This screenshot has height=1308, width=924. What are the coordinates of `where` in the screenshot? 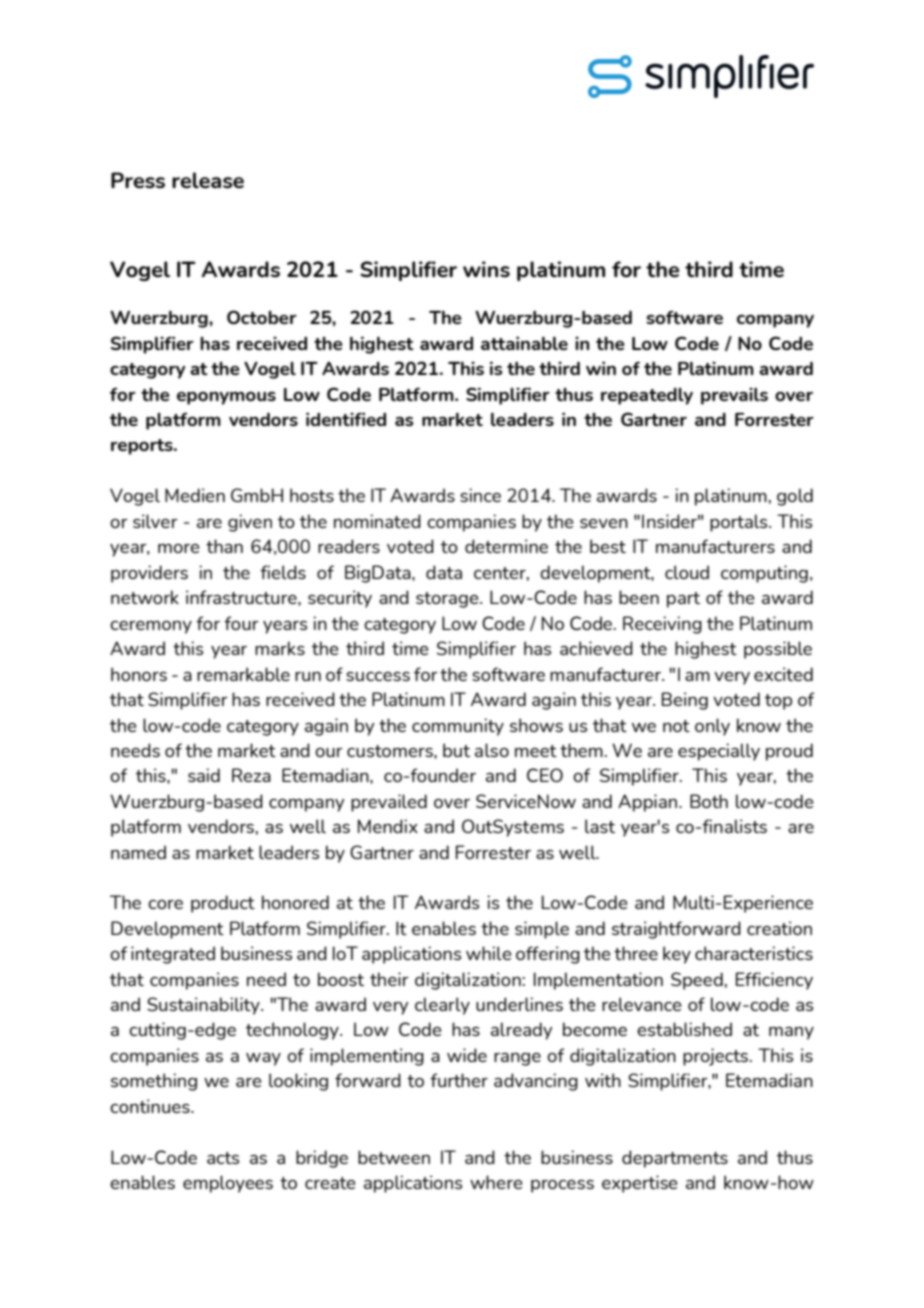 It's located at (496, 1182).
